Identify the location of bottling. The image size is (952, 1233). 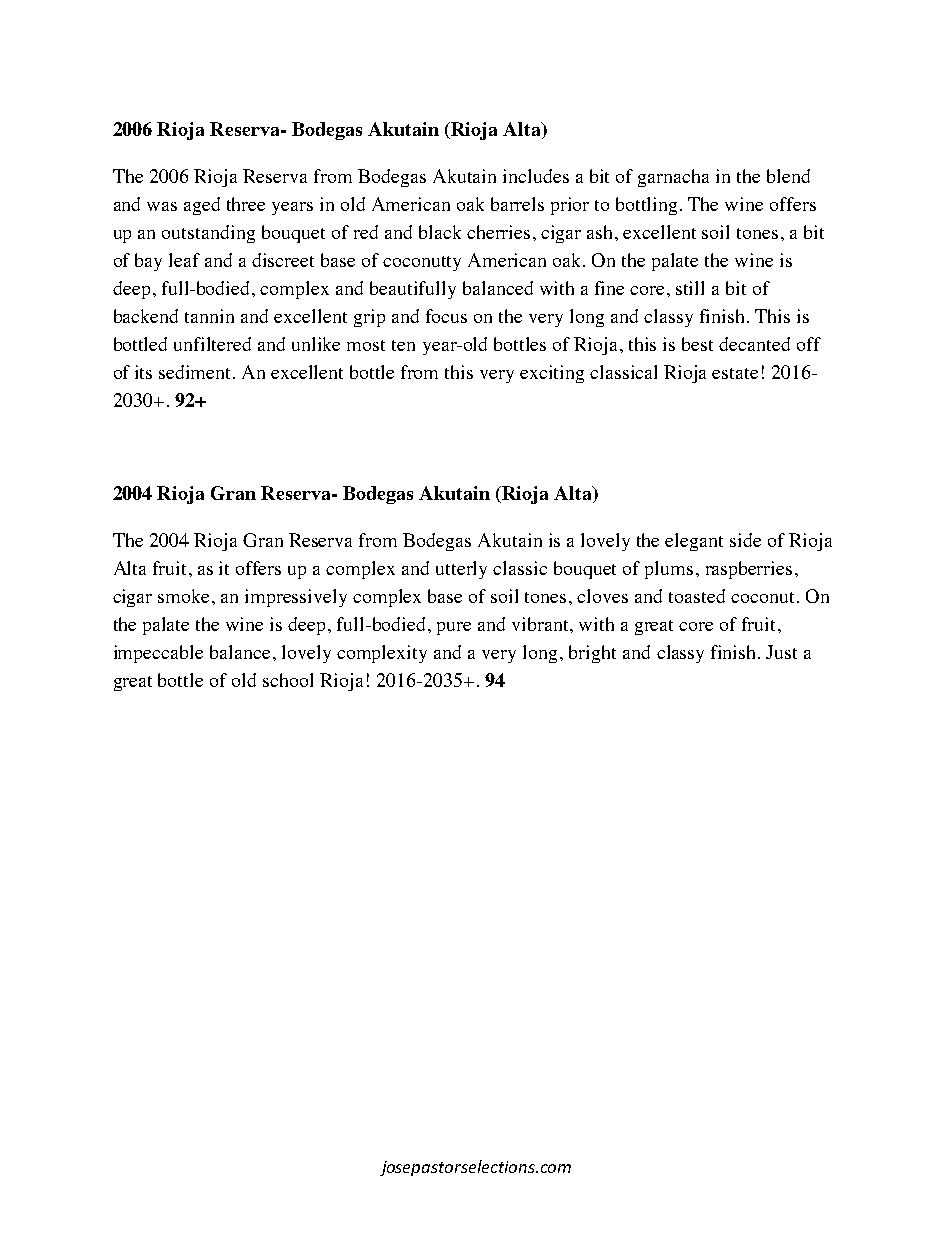
(648, 206).
